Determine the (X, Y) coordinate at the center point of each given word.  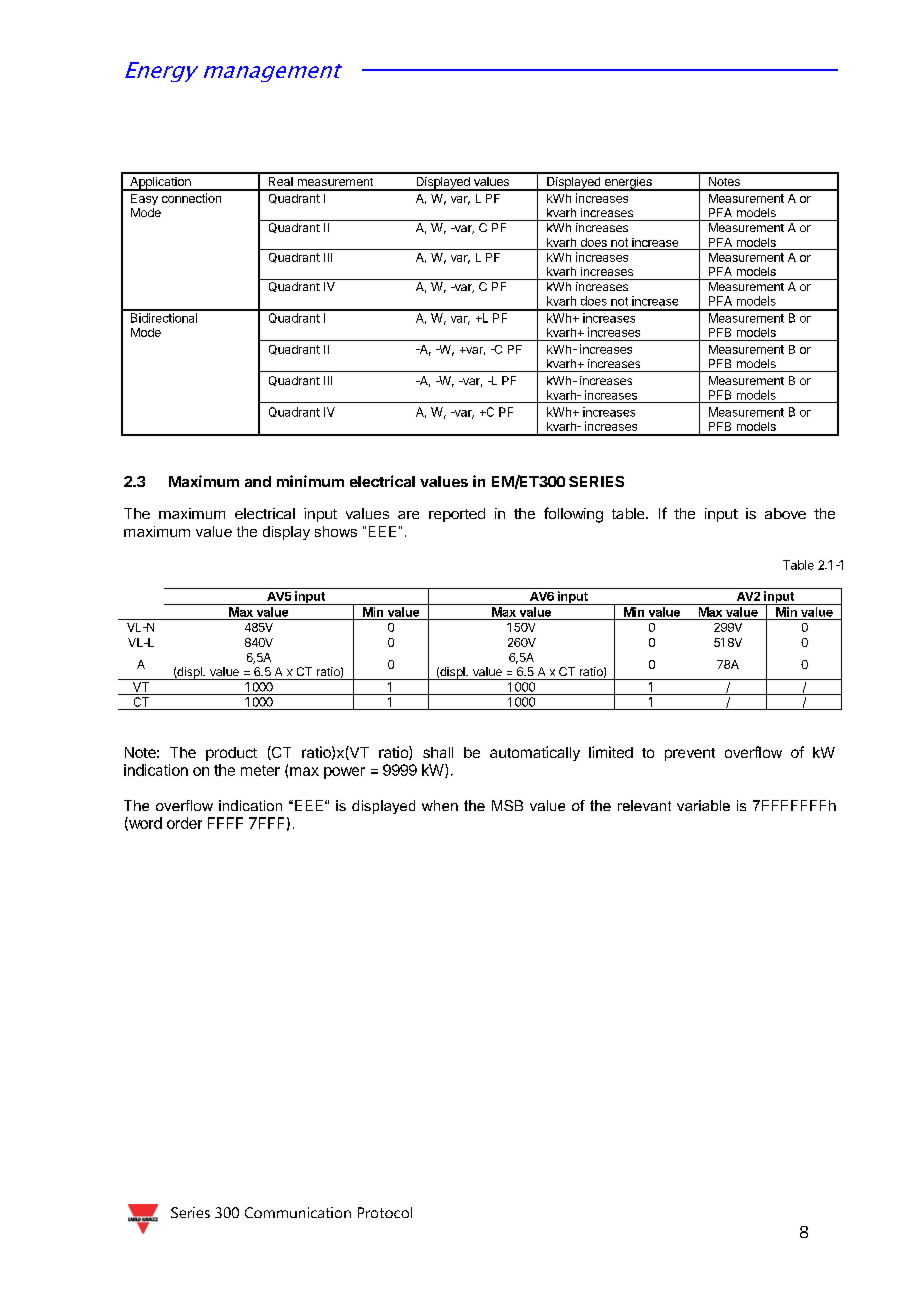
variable (703, 805)
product (231, 754)
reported (457, 515)
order (184, 823)
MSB (507, 805)
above (785, 513)
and (258, 481)
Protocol (385, 1212)
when (440, 805)
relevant (644, 805)
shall (438, 752)
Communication (298, 1212)
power (344, 773)
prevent (690, 754)
